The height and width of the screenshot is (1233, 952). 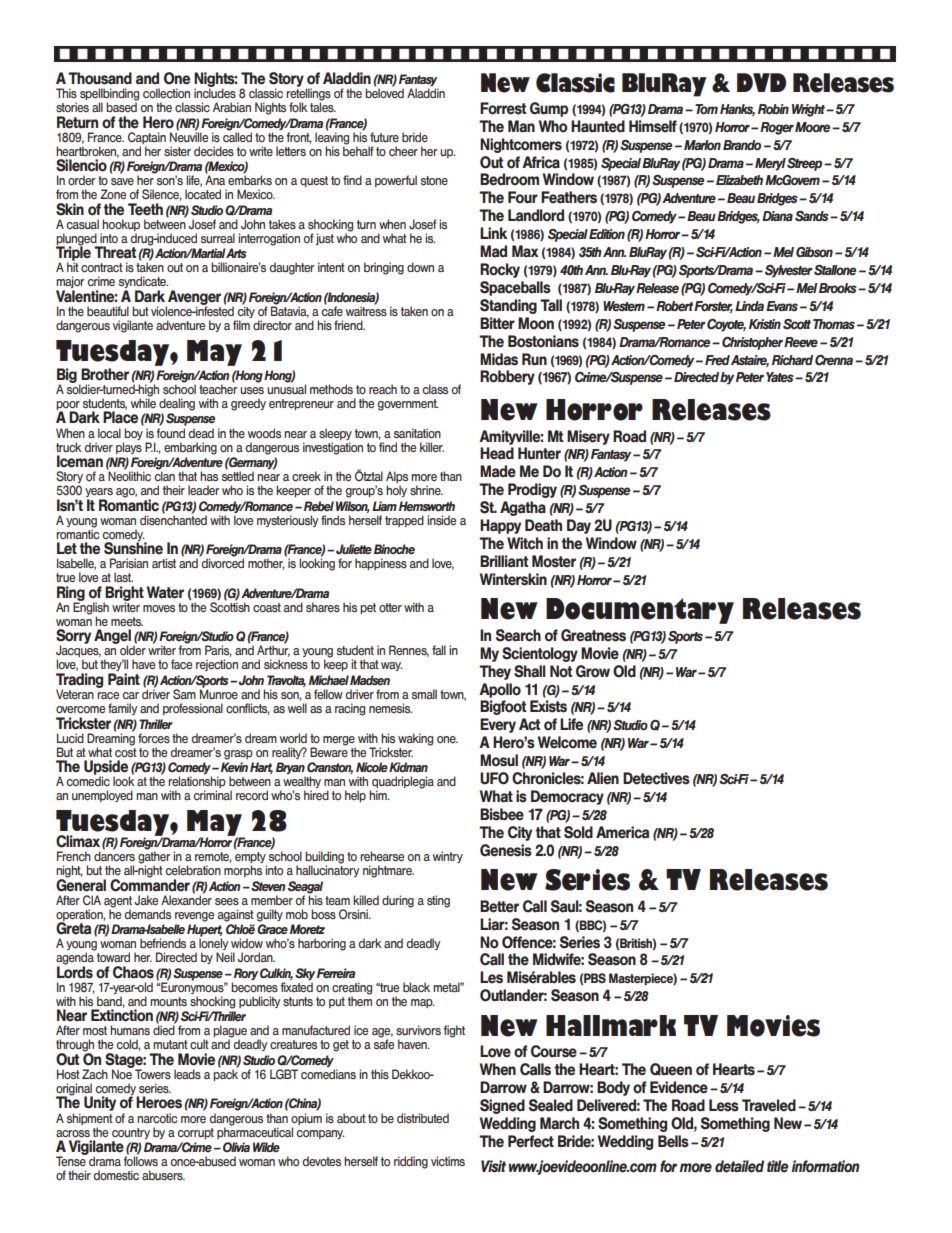 What do you see at coordinates (737, 110) in the screenshot?
I see `Hanks` at bounding box center [737, 110].
